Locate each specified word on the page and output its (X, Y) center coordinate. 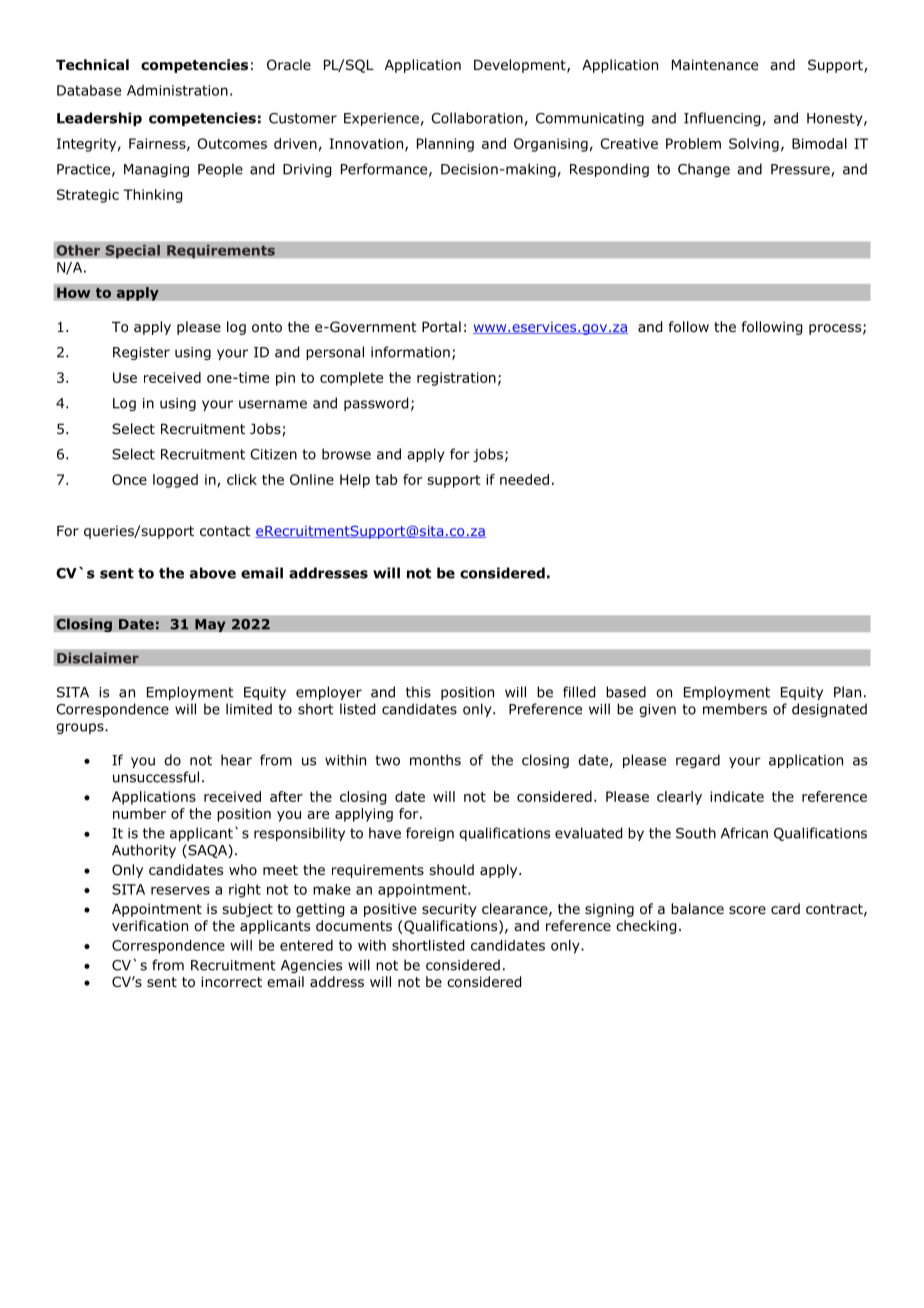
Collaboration (477, 118)
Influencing (722, 119)
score (747, 910)
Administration (177, 90)
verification (150, 926)
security (449, 910)
